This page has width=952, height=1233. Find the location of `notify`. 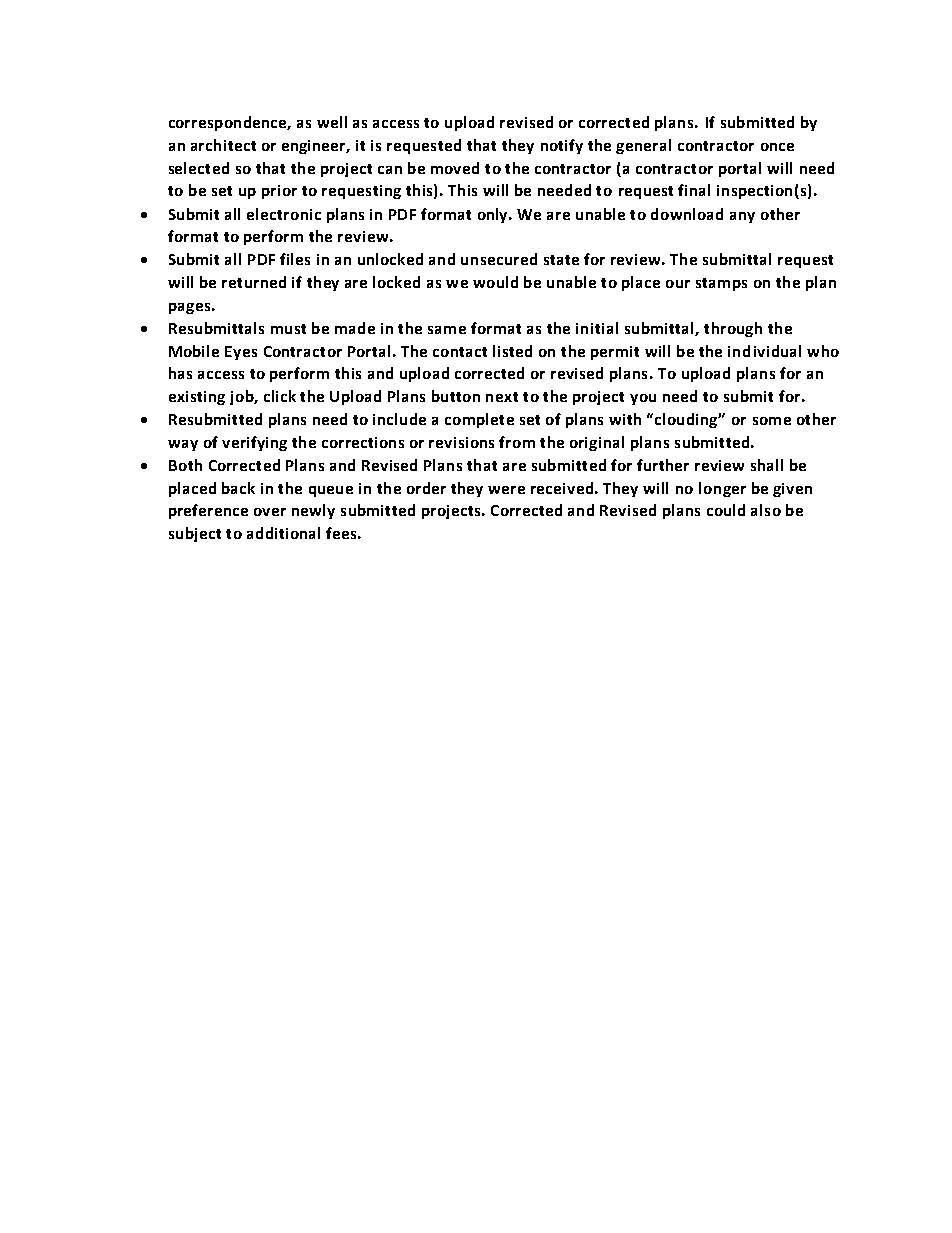

notify is located at coordinates (562, 146).
